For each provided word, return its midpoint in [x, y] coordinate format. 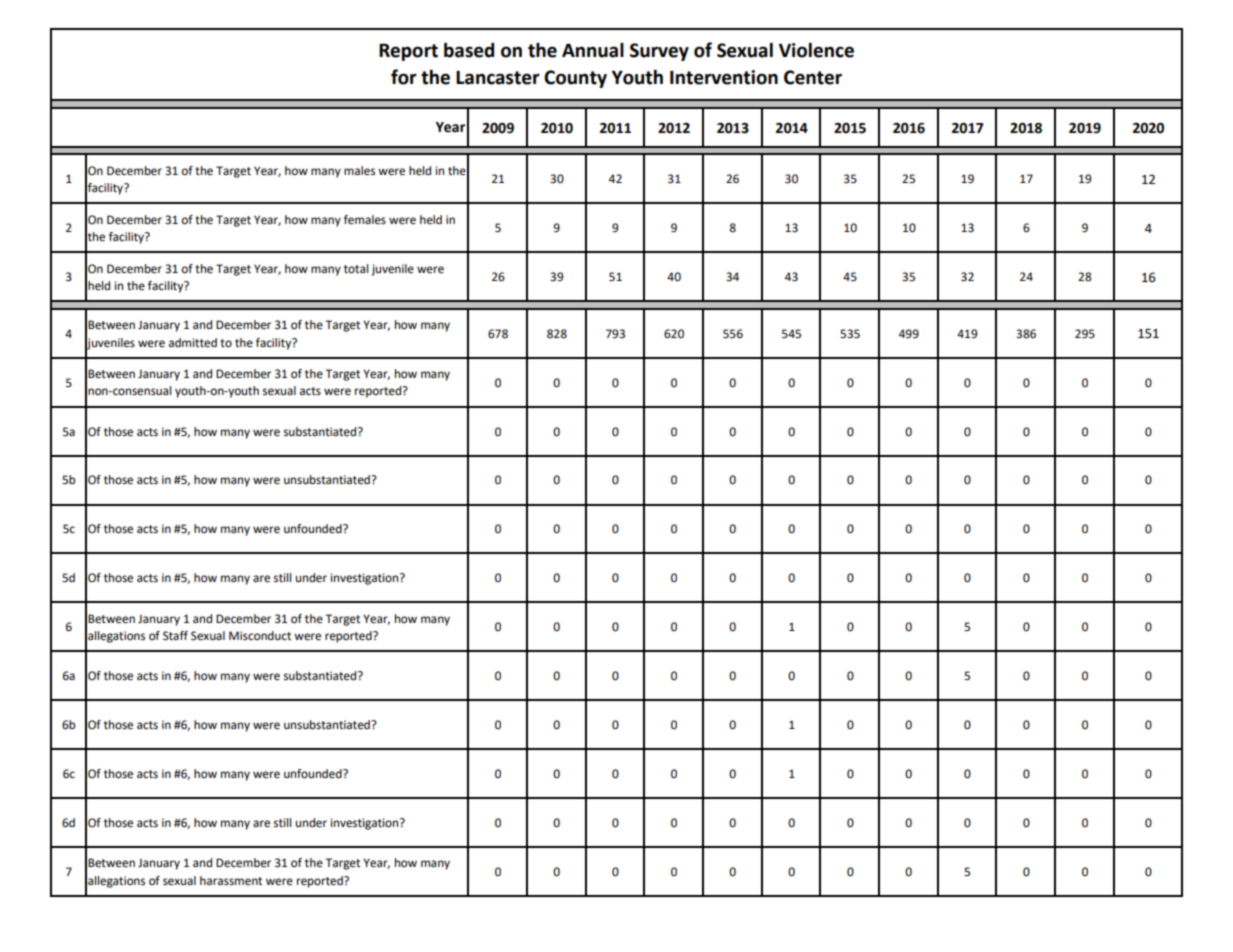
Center [813, 77]
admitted [193, 343]
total [356, 269]
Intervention [724, 77]
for [404, 77]
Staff [175, 636]
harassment [231, 881]
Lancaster [498, 78]
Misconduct [260, 636]
